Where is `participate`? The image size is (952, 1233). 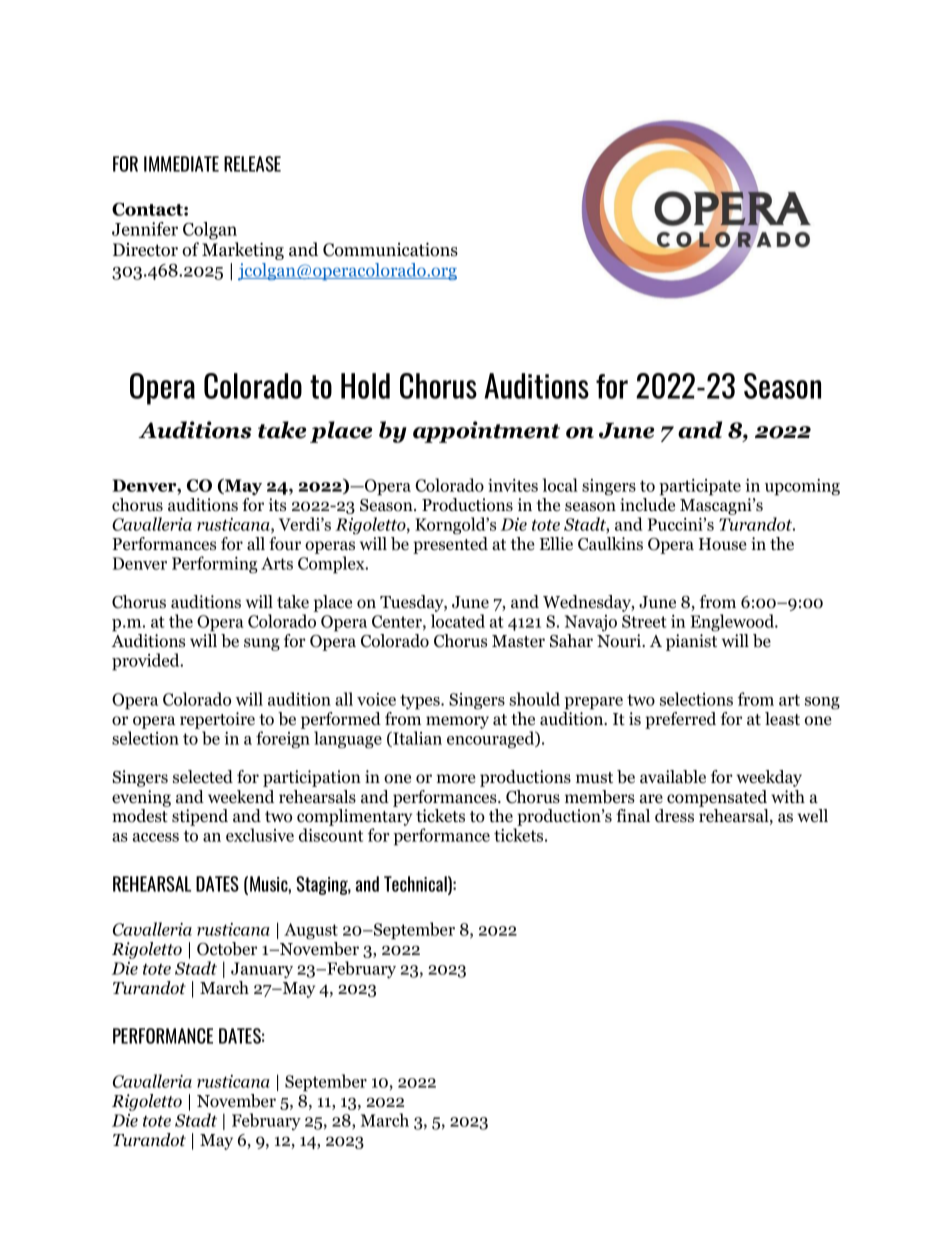 participate is located at coordinates (700, 487).
